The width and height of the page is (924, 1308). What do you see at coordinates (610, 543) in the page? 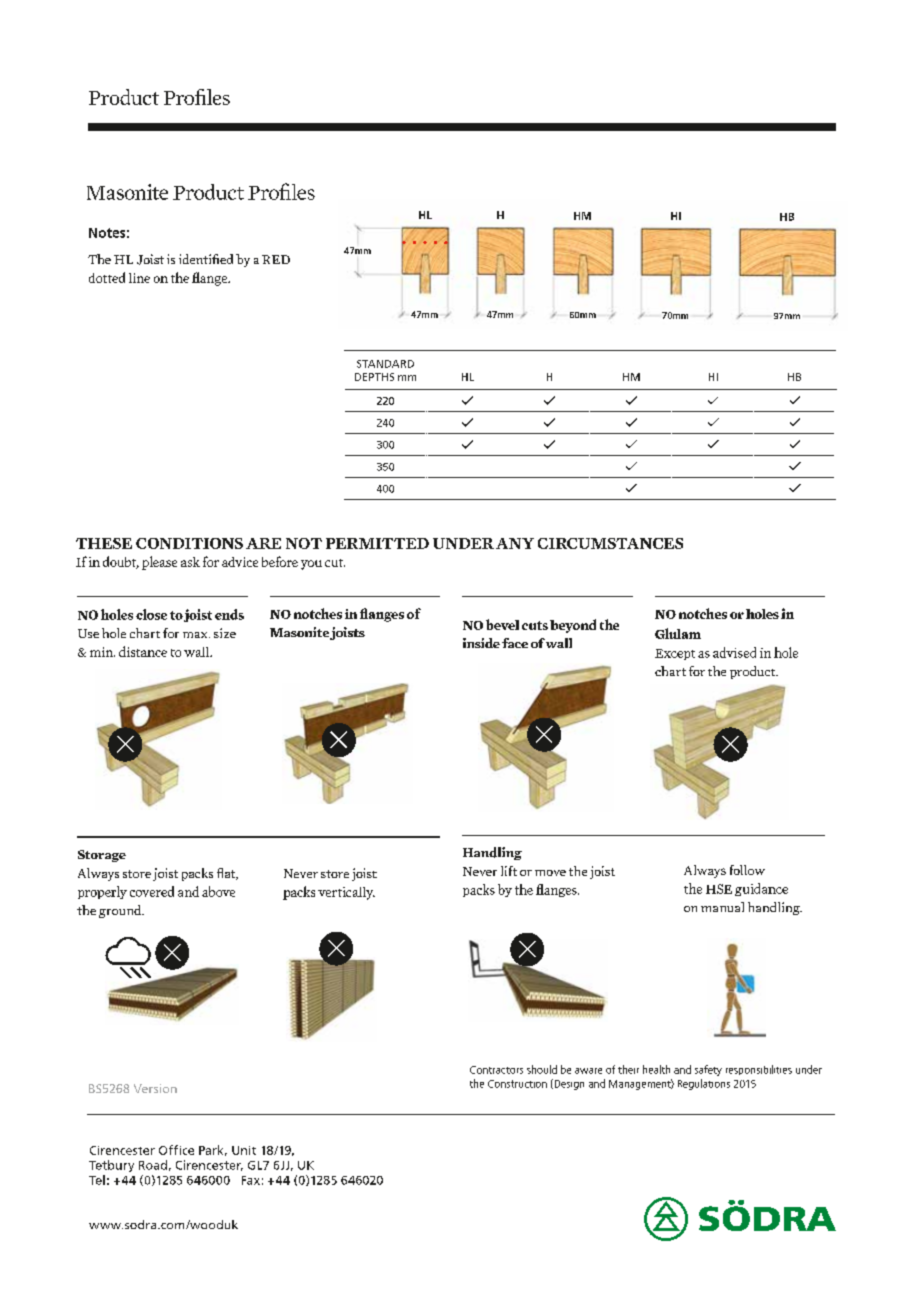
I see `CIRCUMSTANCES` at bounding box center [610, 543].
